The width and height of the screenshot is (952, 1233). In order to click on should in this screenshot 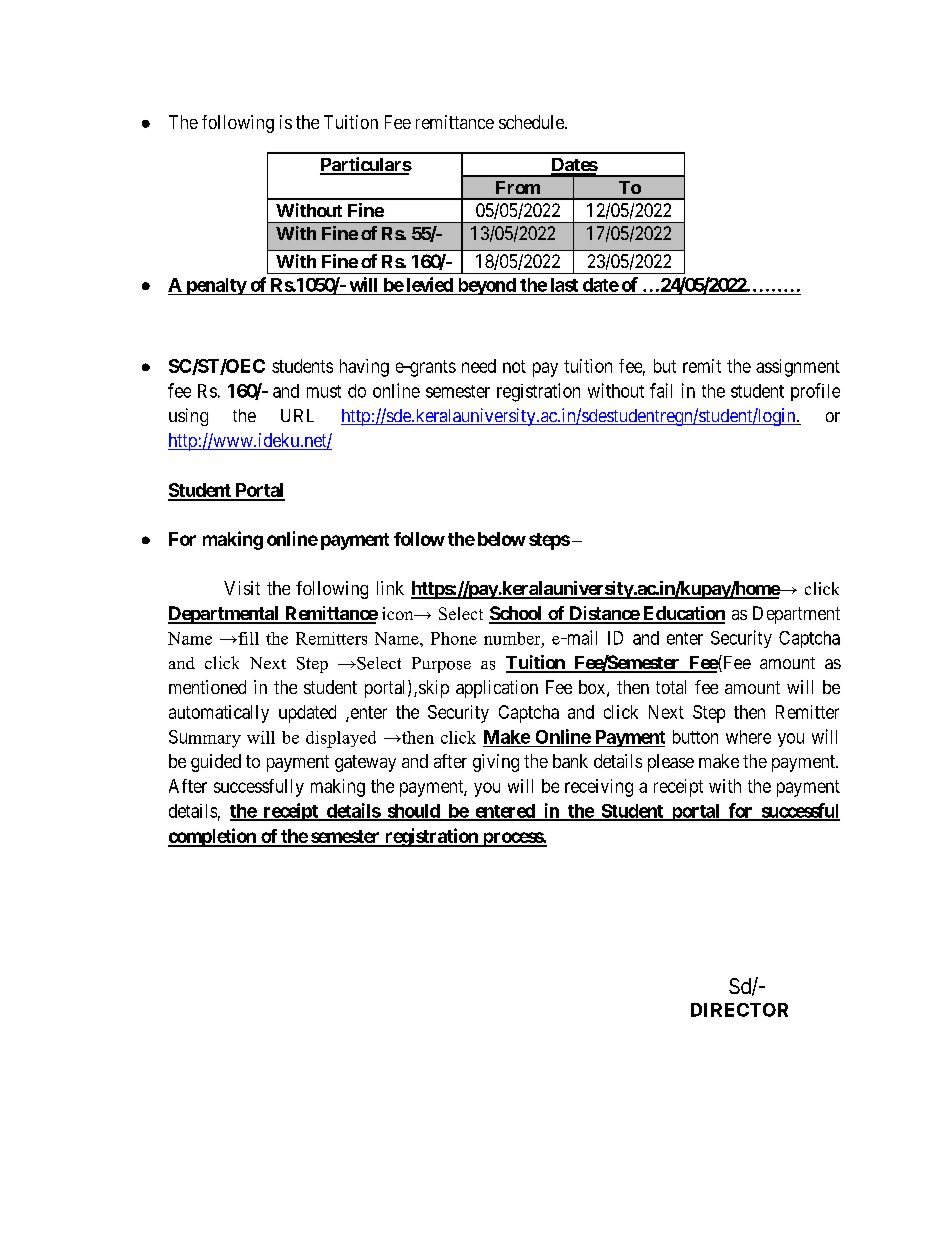, I will do `click(413, 812)`.
